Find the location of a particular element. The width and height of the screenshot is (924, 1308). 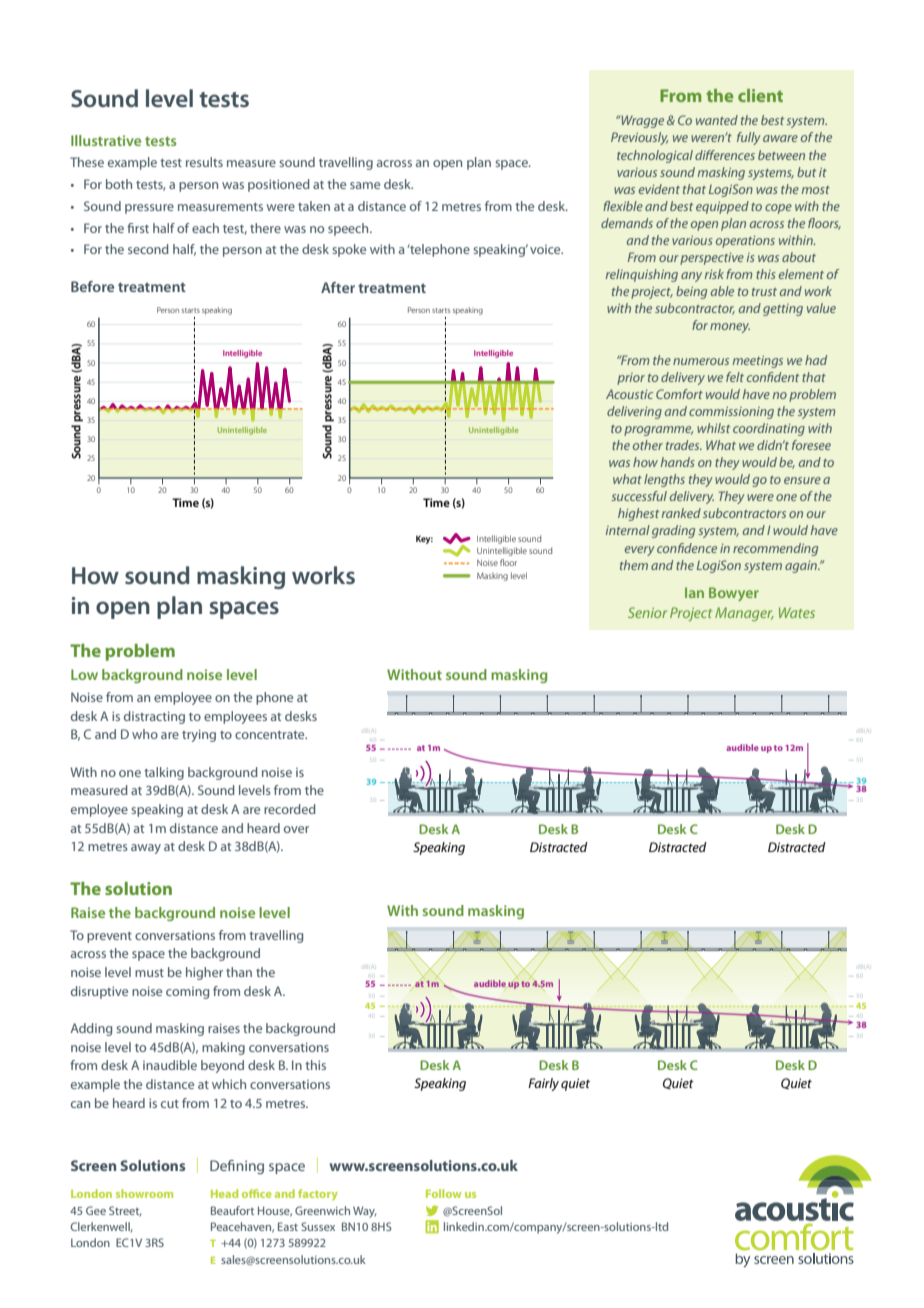

Senior is located at coordinates (647, 612).
